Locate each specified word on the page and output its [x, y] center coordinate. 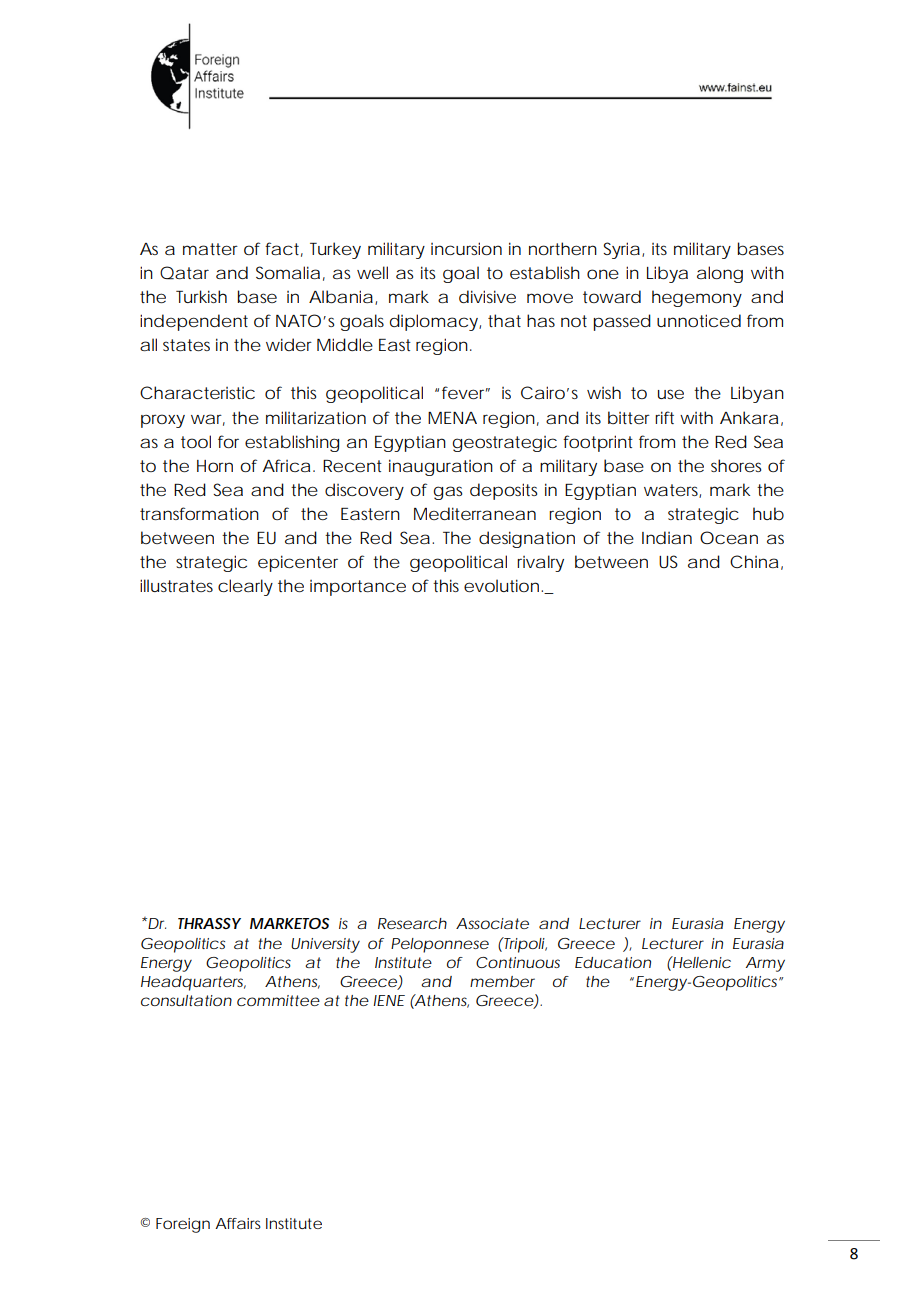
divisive [487, 296]
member [502, 981]
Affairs [238, 1223]
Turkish [201, 296]
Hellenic [701, 962]
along [720, 274]
